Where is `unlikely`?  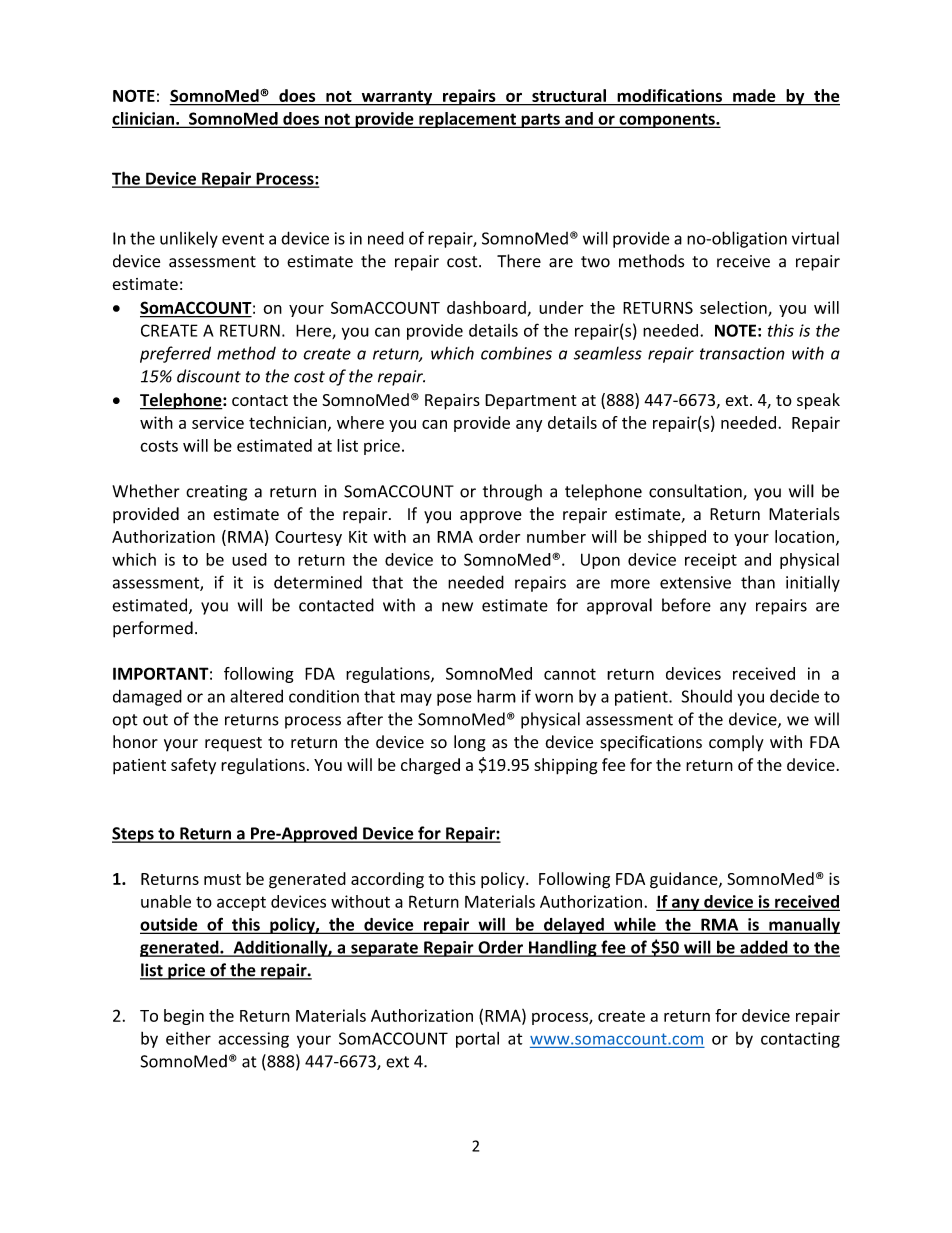
unlikely is located at coordinates (189, 239).
